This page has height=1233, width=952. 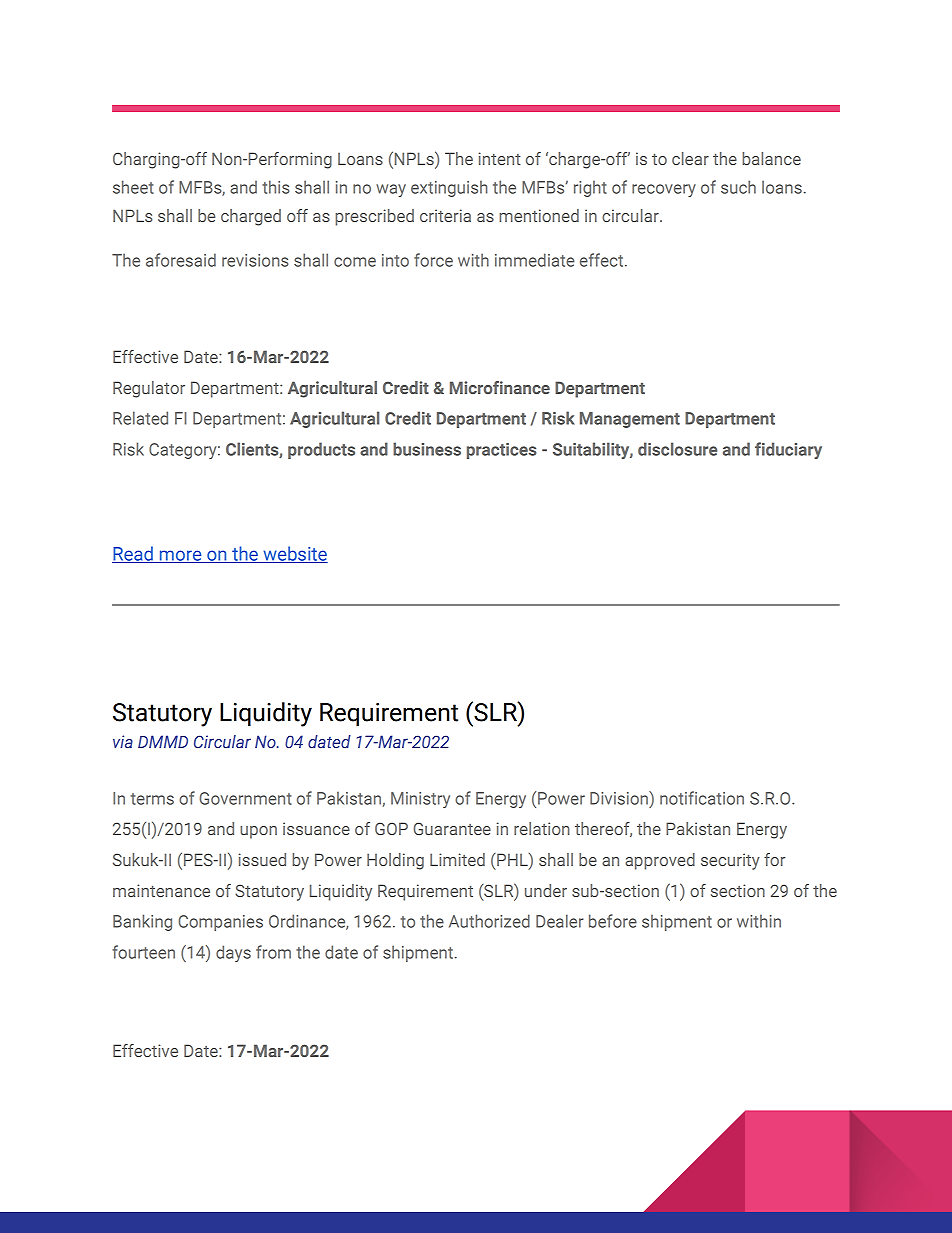 What do you see at coordinates (220, 923) in the page?
I see `Companies` at bounding box center [220, 923].
